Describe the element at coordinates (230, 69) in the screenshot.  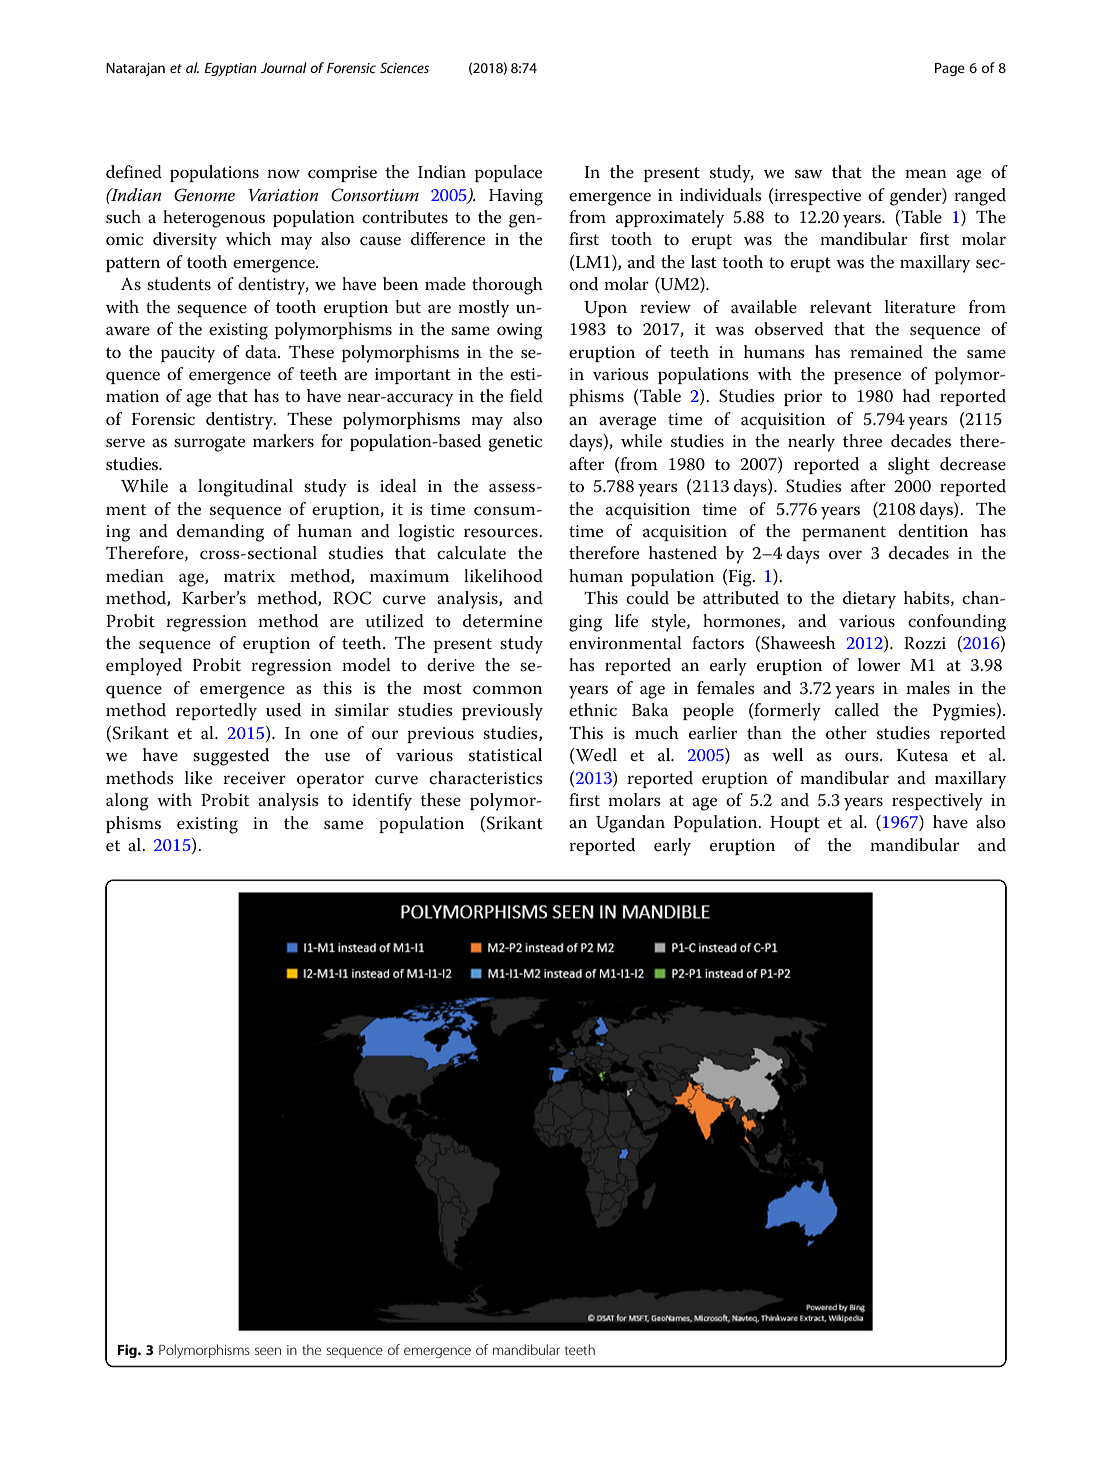
I see `Egyptian` at that location.
